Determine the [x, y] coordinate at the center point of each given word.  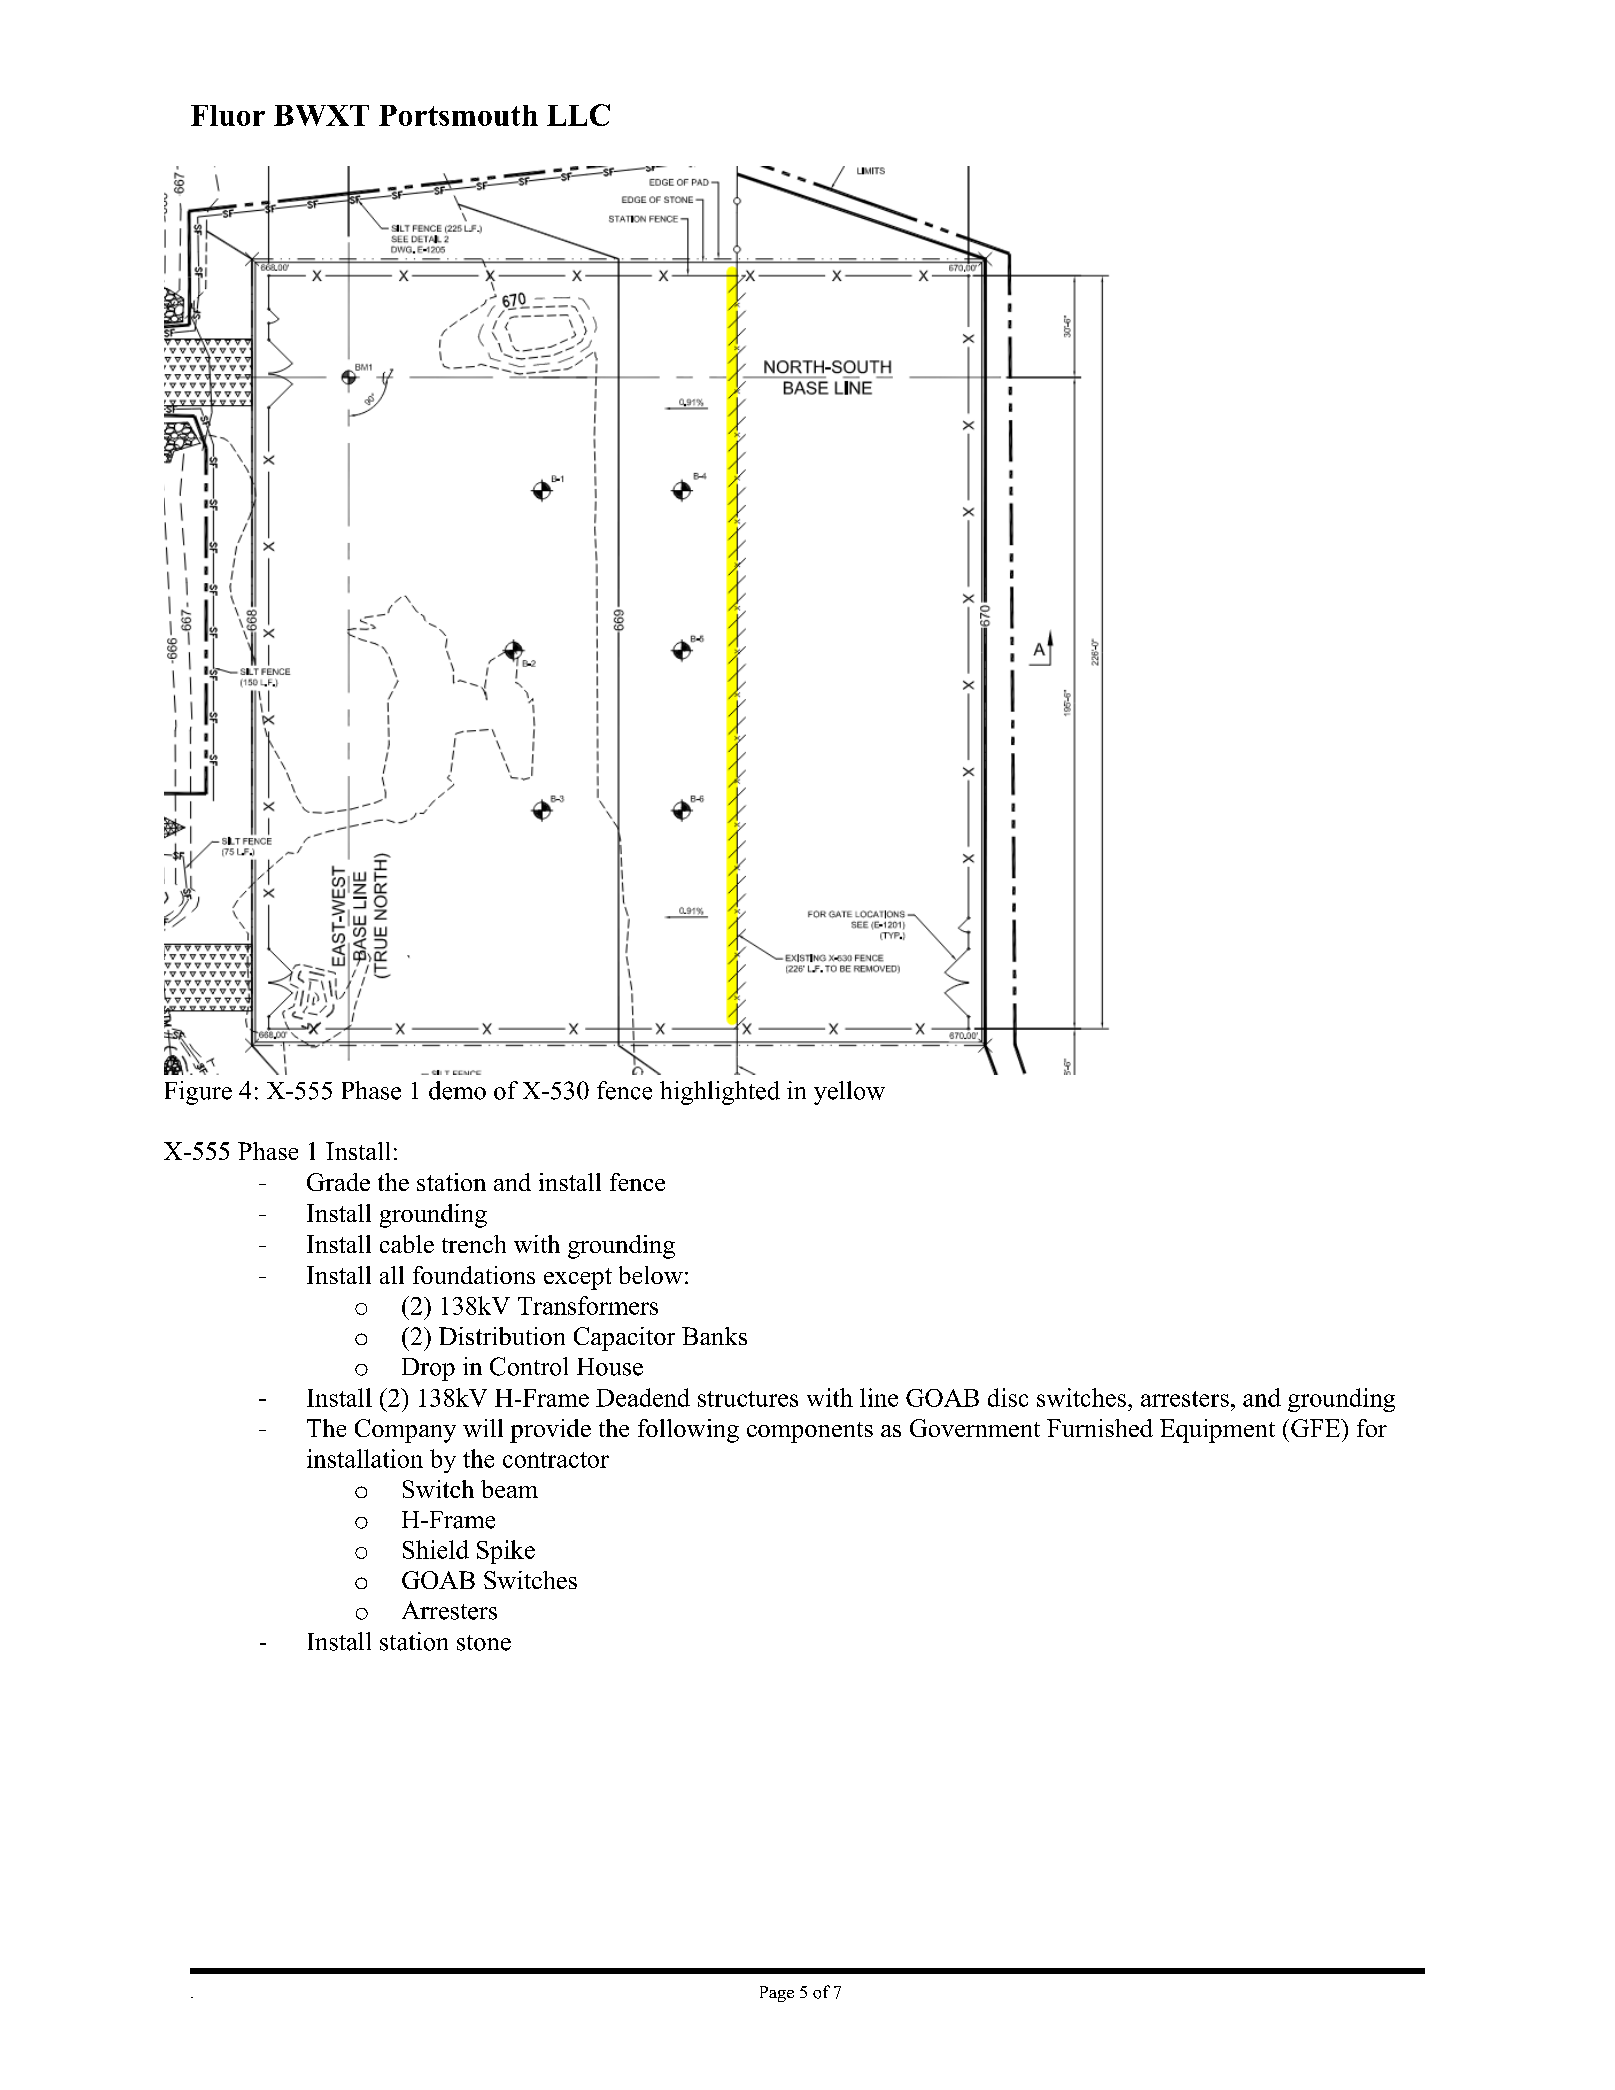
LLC [578, 115]
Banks [714, 1336]
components [810, 1432]
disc [1008, 1397]
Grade [338, 1182]
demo [457, 1090]
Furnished [1100, 1428]
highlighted [720, 1093]
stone [484, 1643]
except [578, 1279]
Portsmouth [458, 115]
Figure [198, 1093]
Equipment [1217, 1431]
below [651, 1275]
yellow [849, 1093]
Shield [436, 1549]
